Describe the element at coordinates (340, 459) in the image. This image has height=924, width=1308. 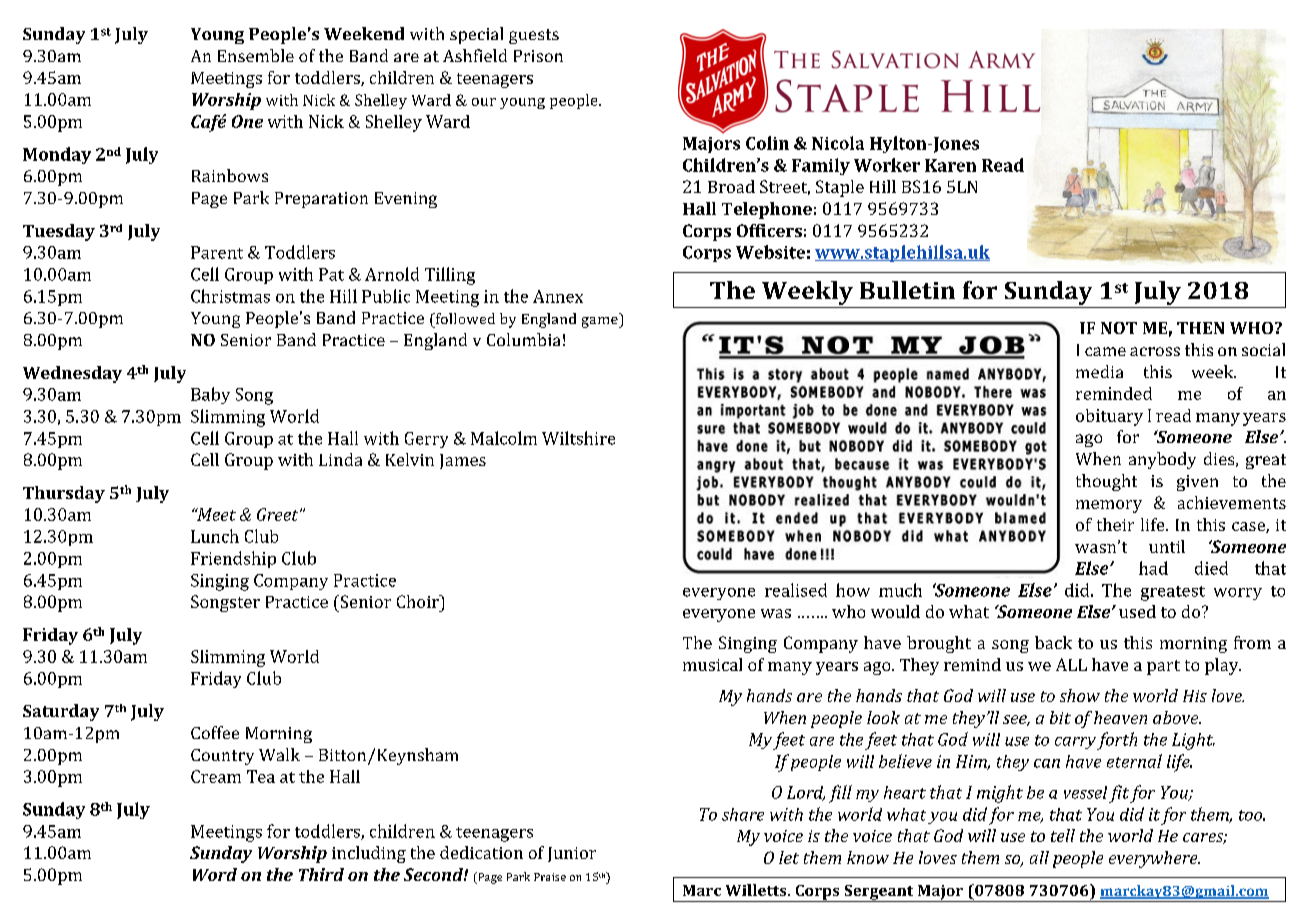
I see `Linda` at that location.
